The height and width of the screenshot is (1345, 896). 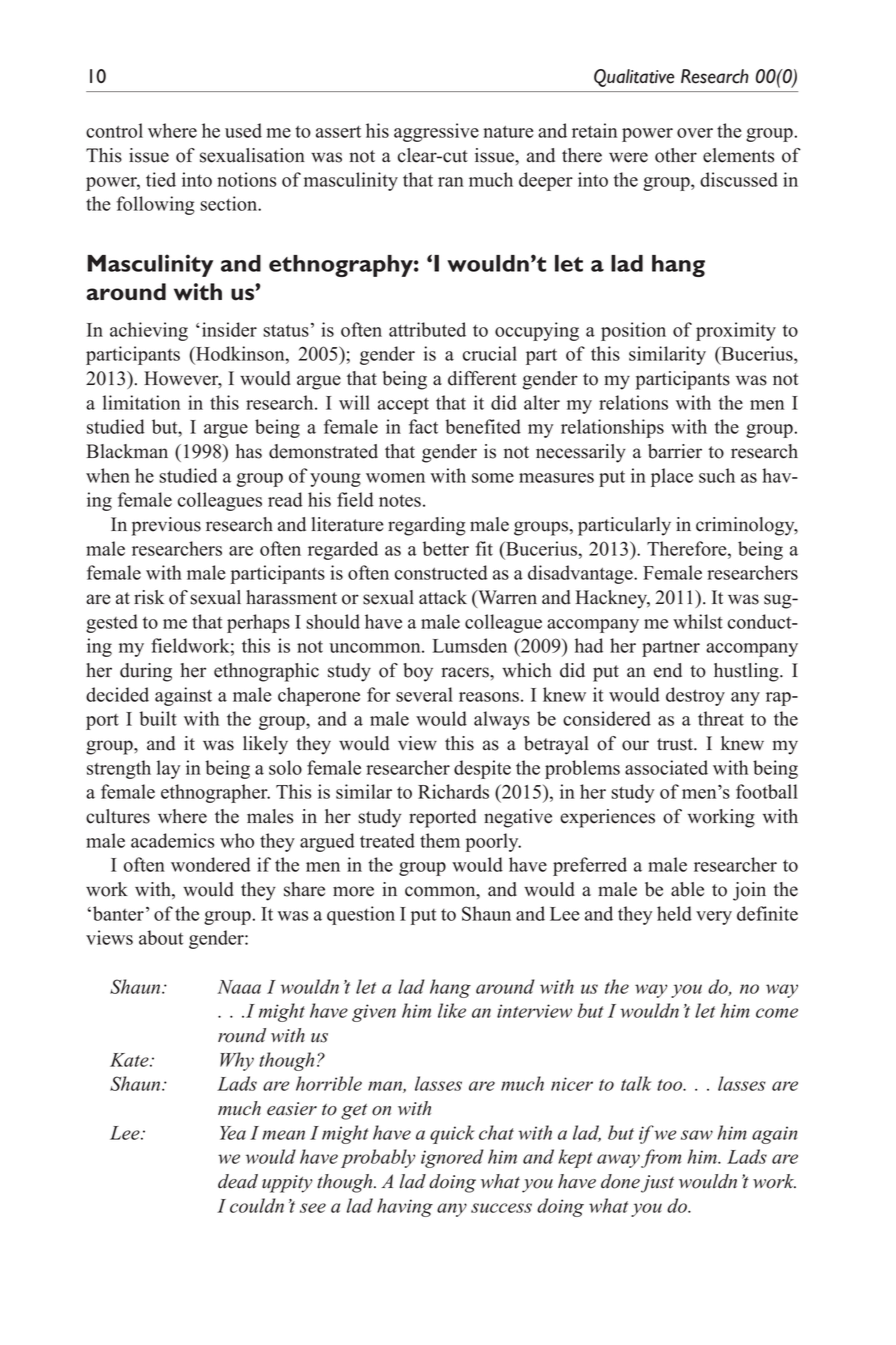 I want to click on them, so click(x=440, y=840).
